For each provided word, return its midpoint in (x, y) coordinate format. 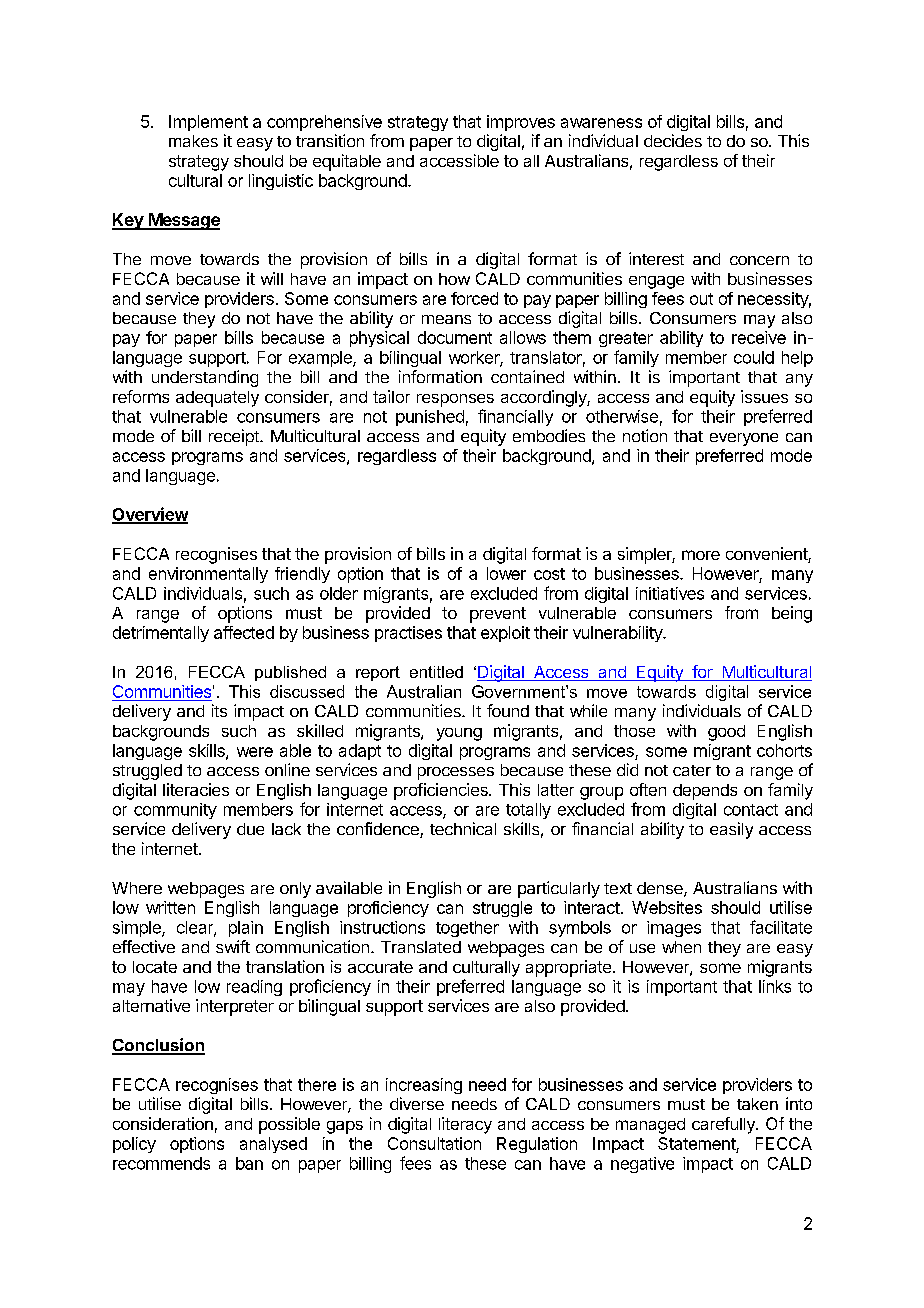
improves (521, 123)
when (681, 947)
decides (673, 140)
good (726, 733)
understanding (205, 378)
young (459, 734)
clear (196, 928)
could (754, 357)
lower (506, 573)
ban (249, 1163)
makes (193, 141)
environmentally (208, 575)
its (219, 710)
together (467, 929)
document (455, 337)
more (701, 555)
